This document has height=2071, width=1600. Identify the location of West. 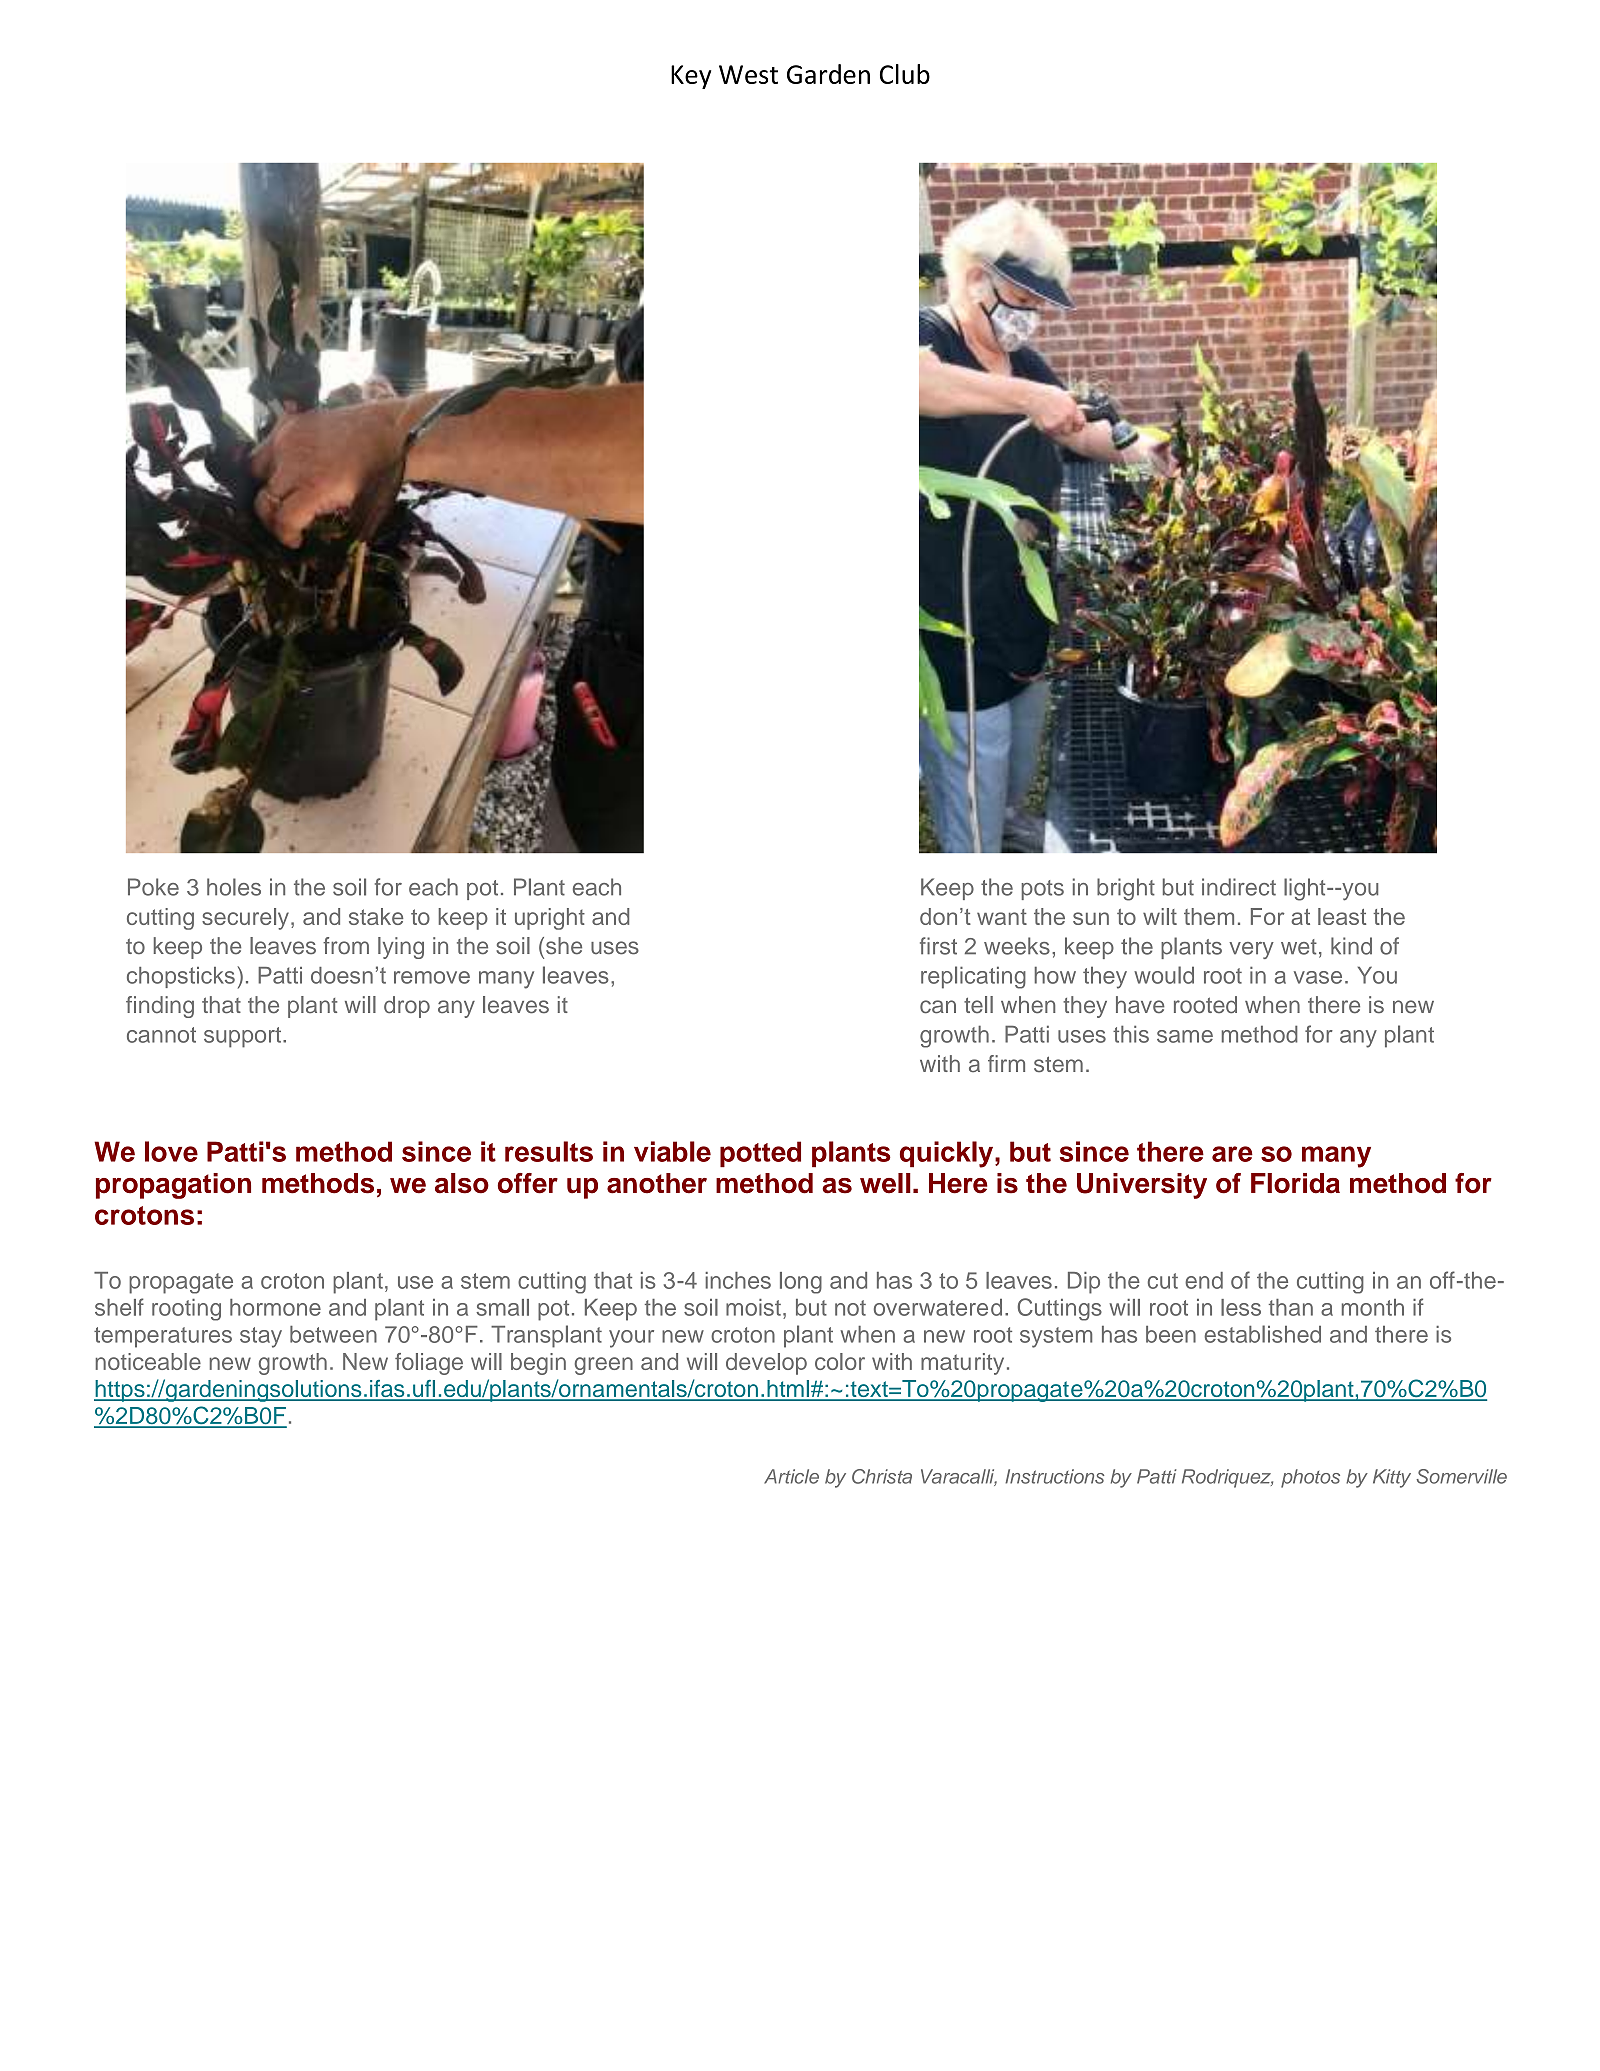
(748, 74).
